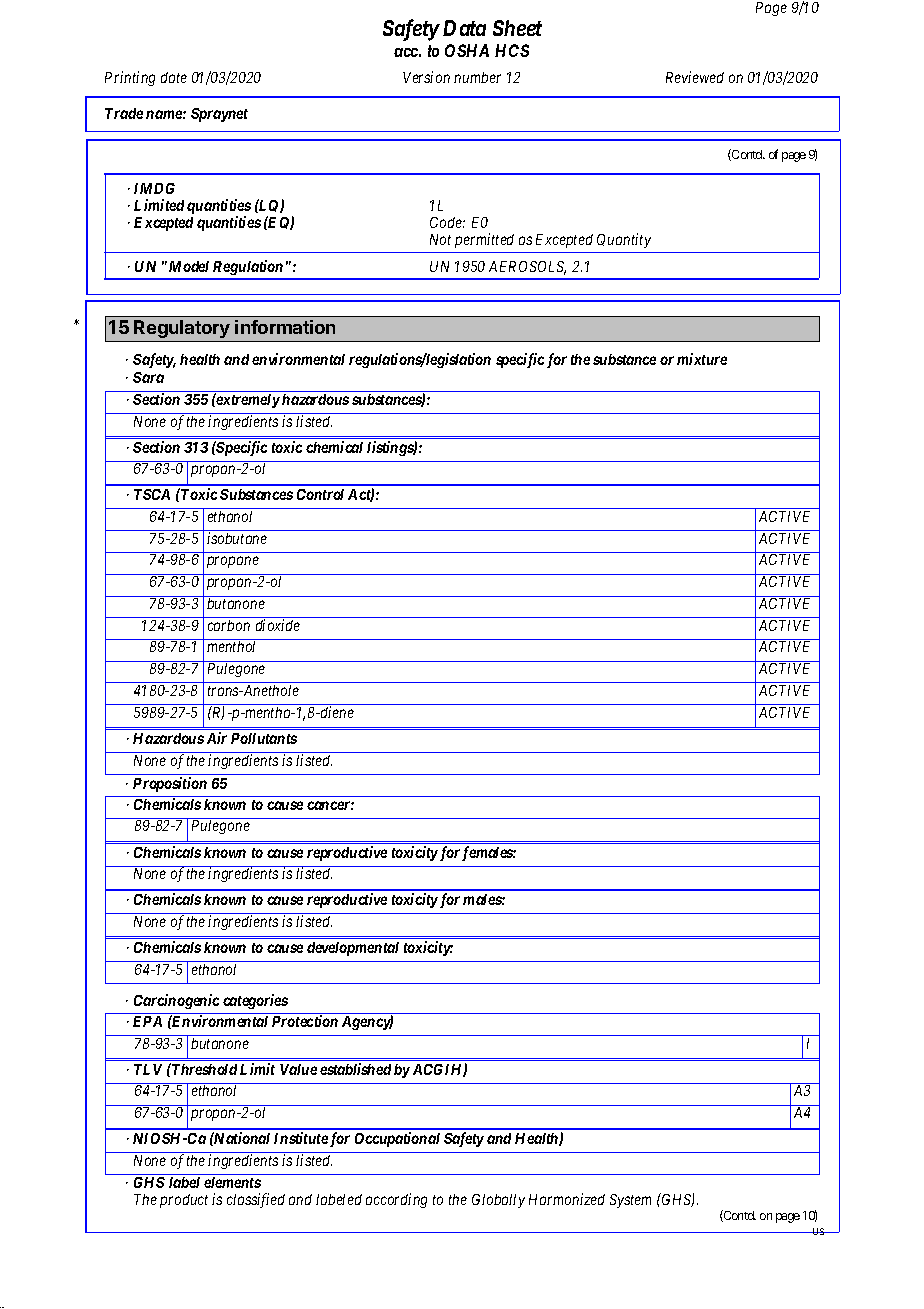  What do you see at coordinates (174, 77) in the screenshot?
I see `date` at bounding box center [174, 77].
